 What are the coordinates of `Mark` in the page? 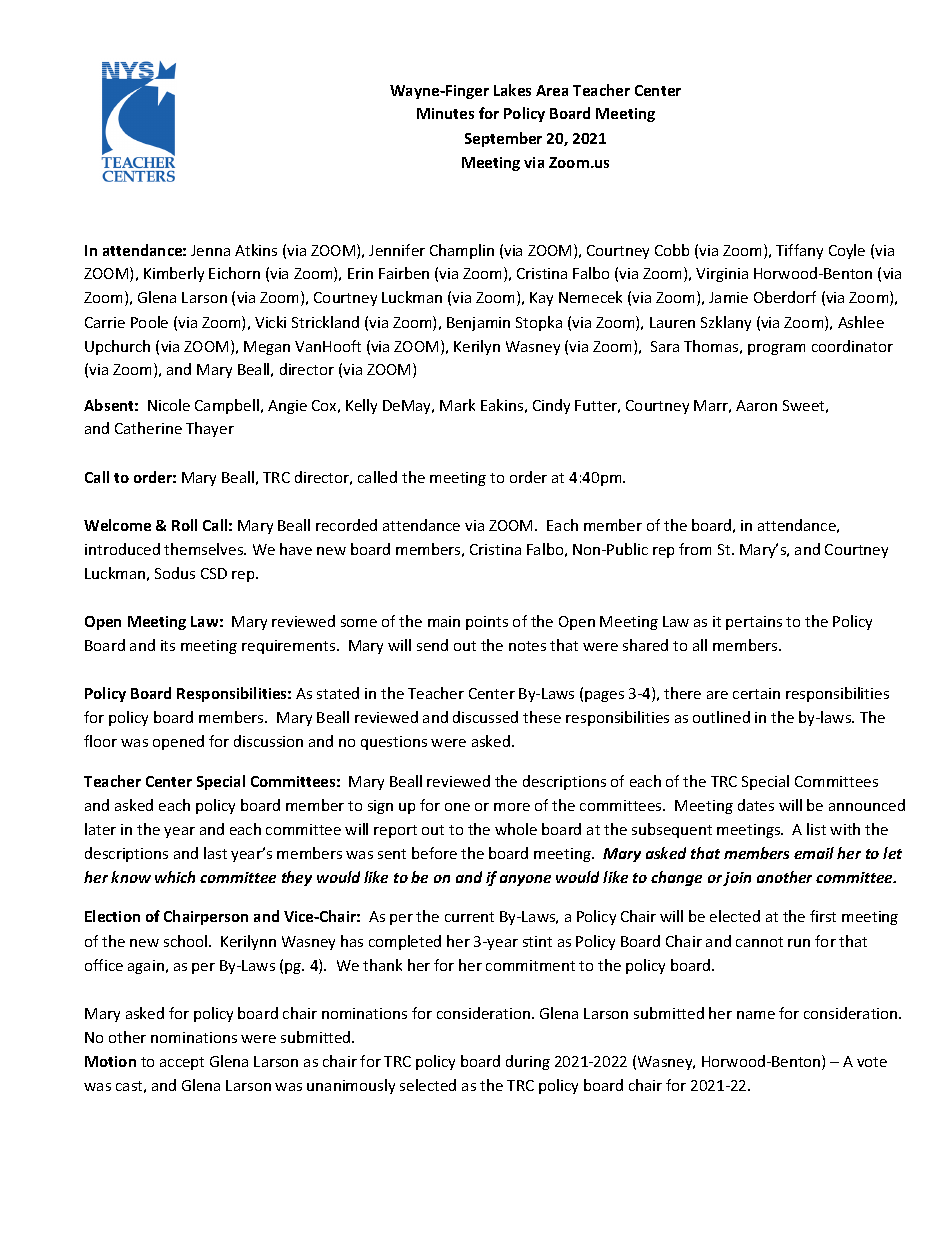 It's located at (457, 405).
